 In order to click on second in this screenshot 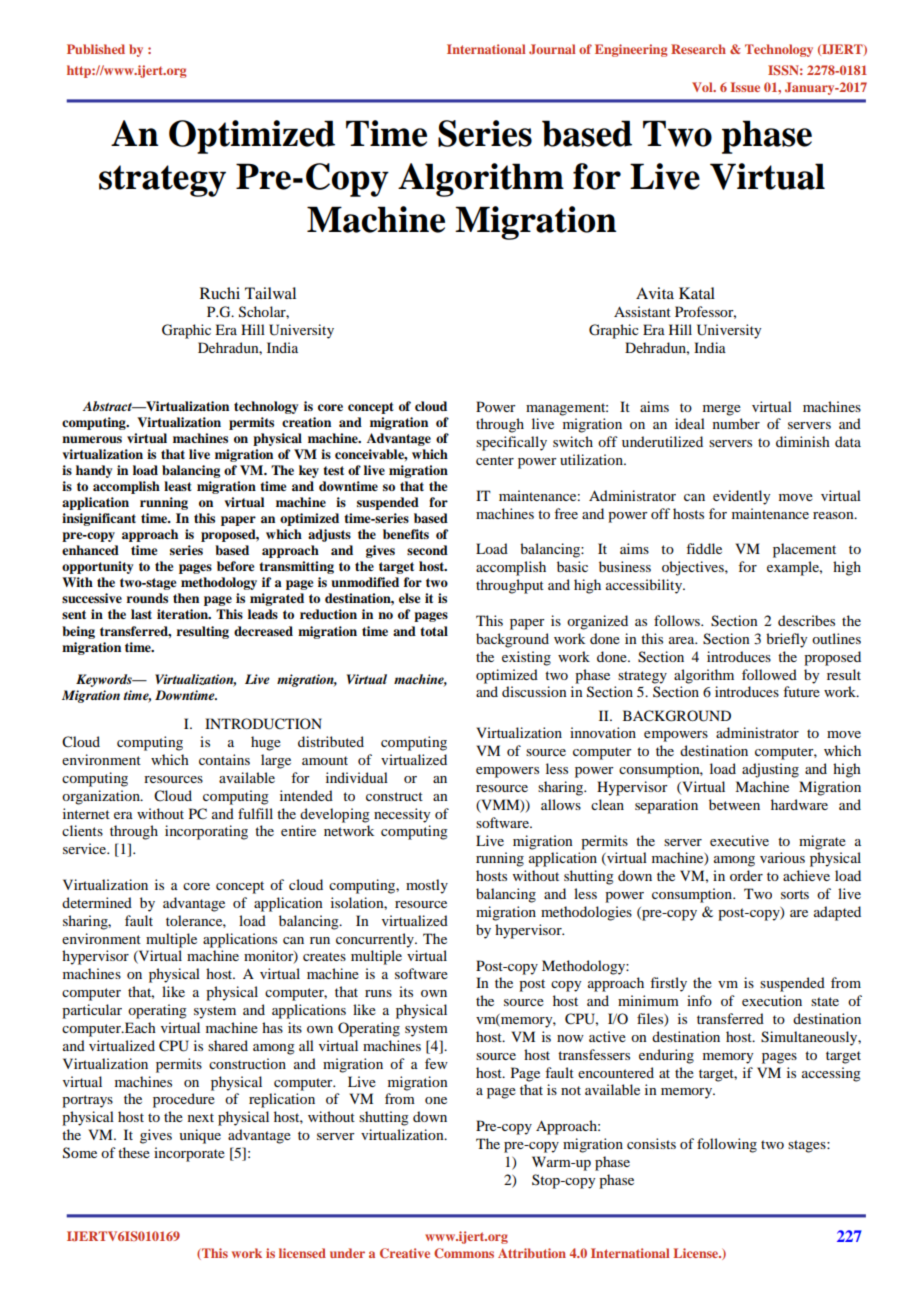, I will do `click(427, 550)`.
